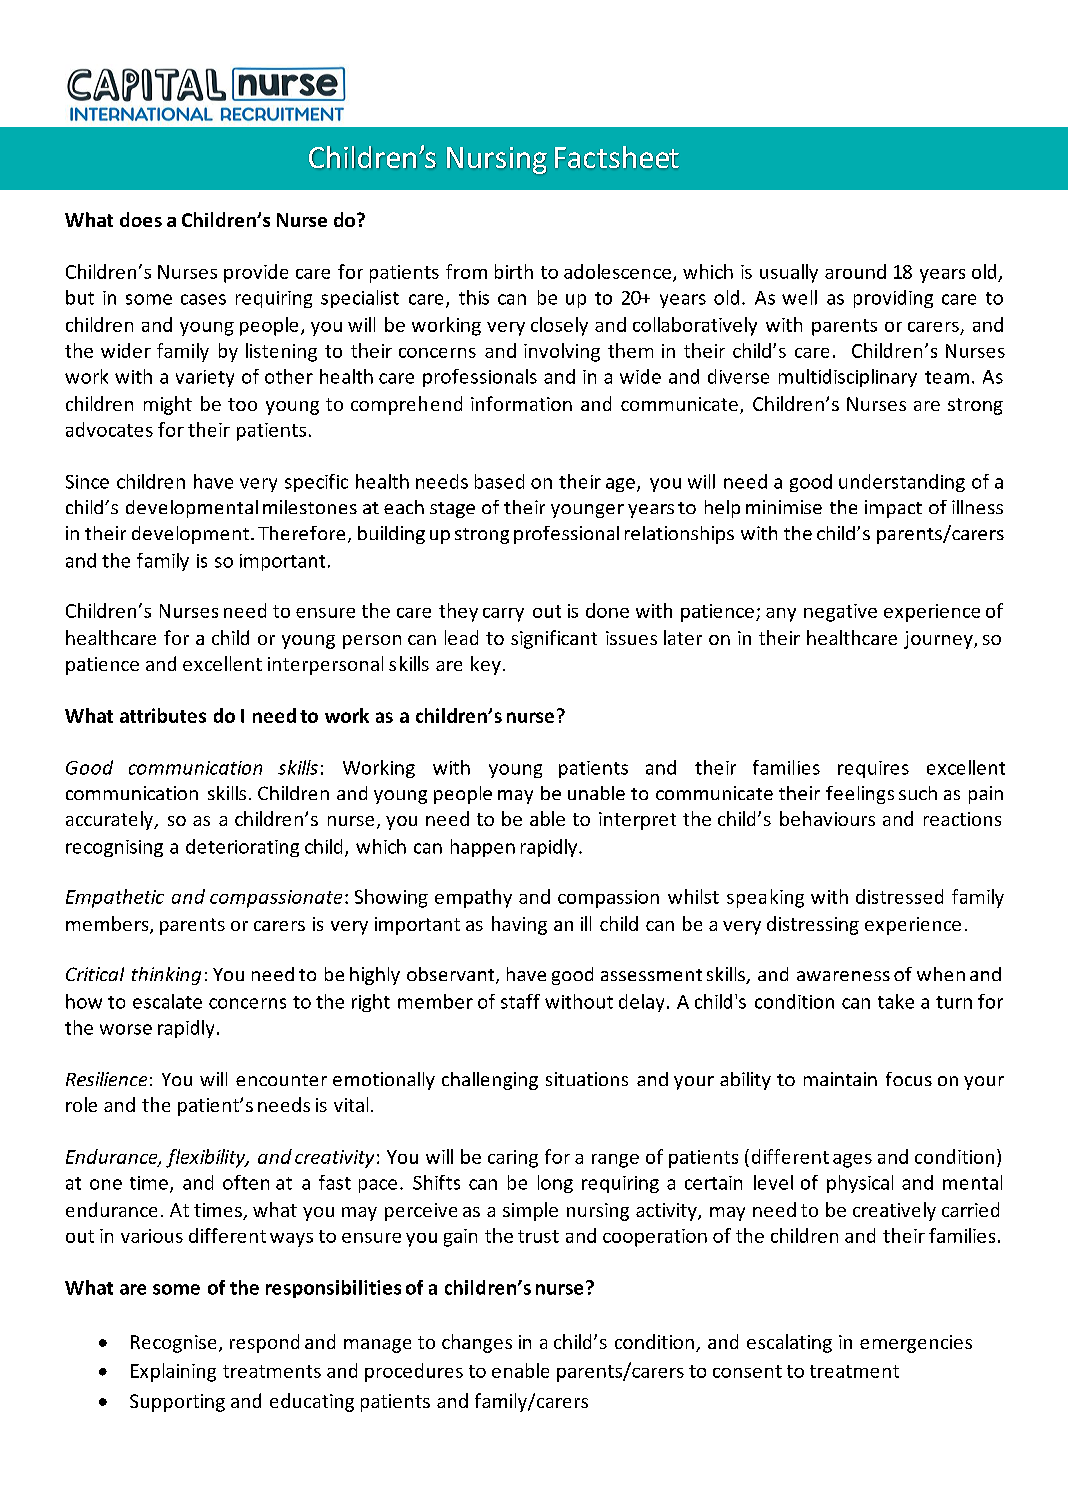 The image size is (1068, 1510). Describe the element at coordinates (301, 533) in the screenshot. I see `Therefore` at that location.
